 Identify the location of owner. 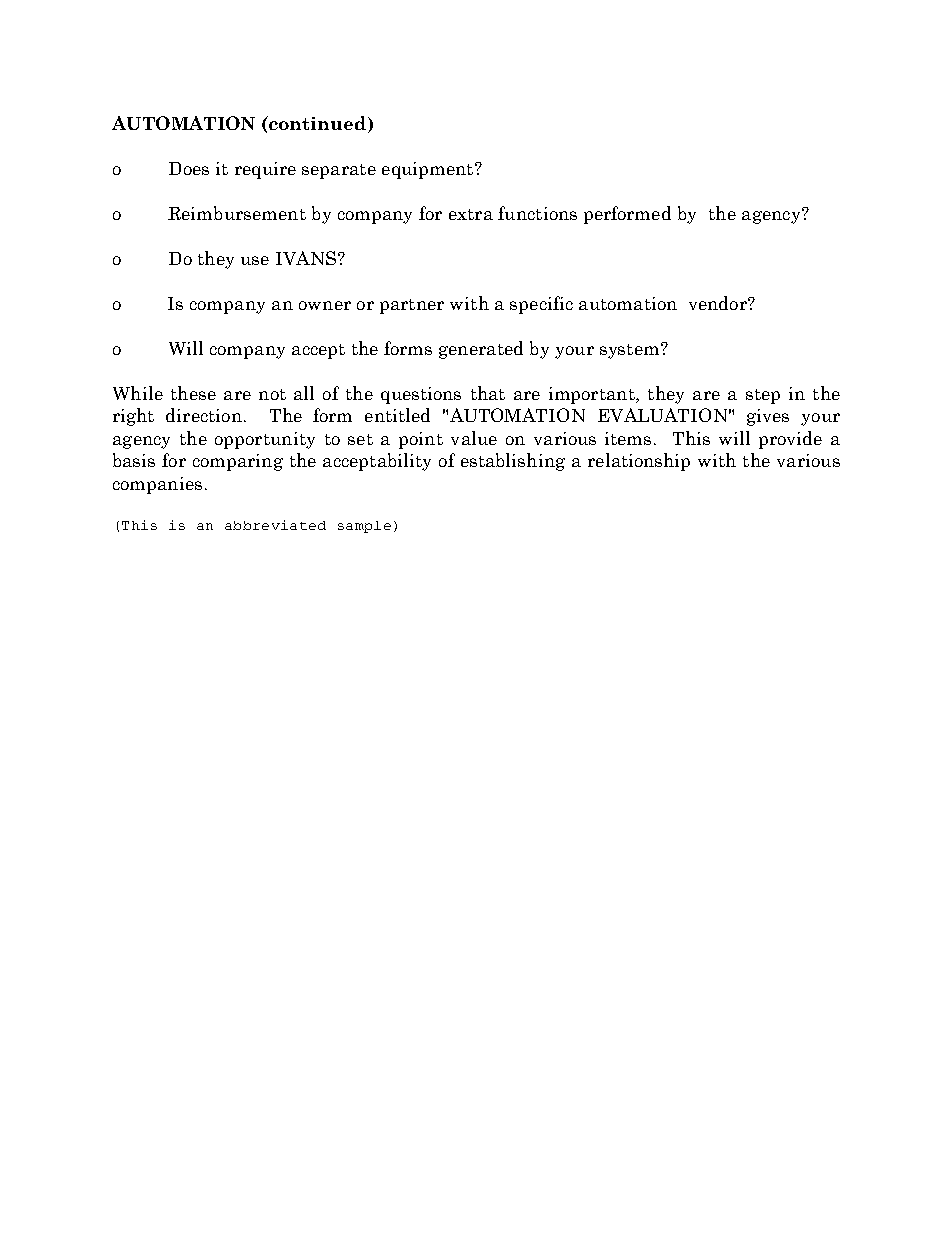
(325, 305).
